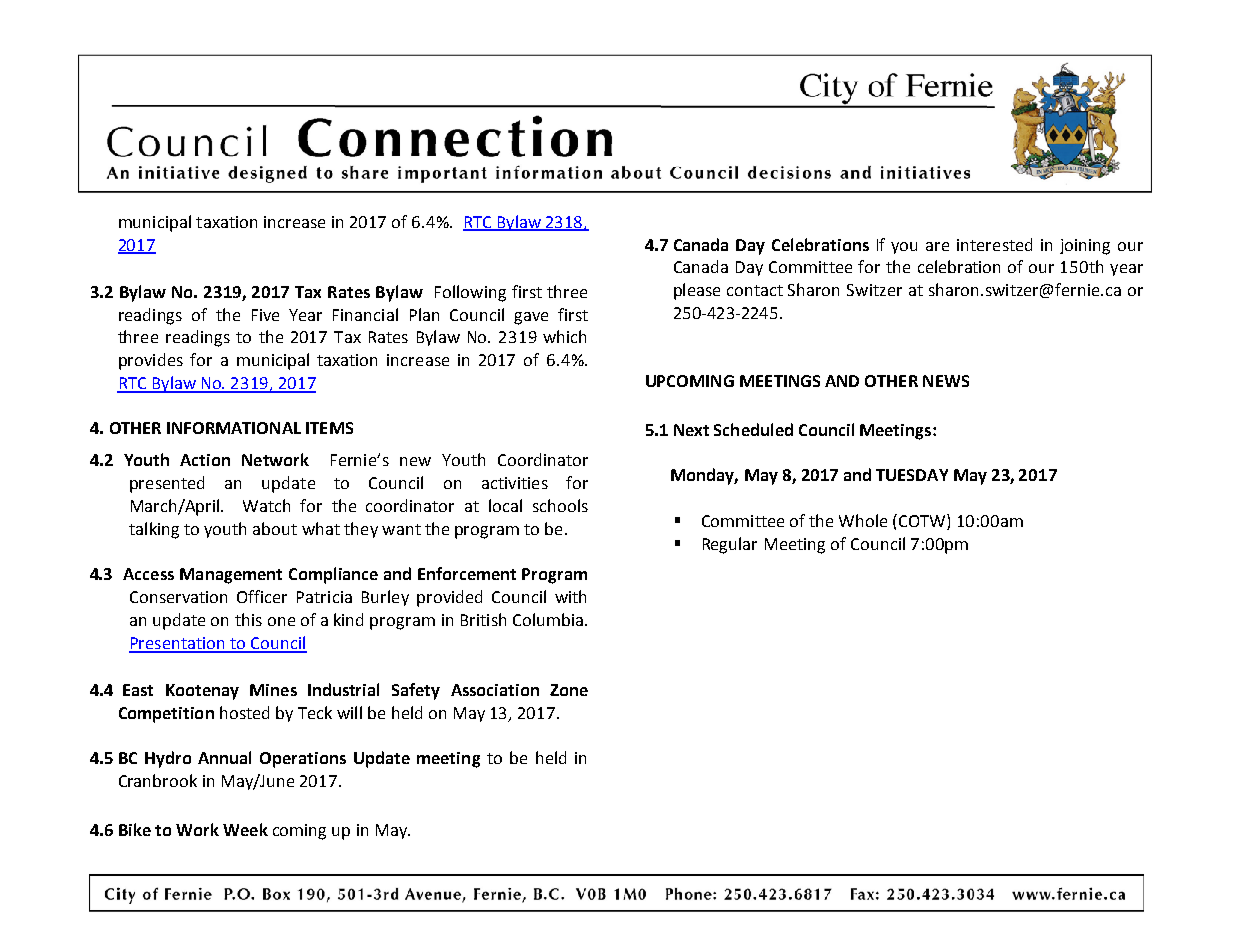 The image size is (1233, 952). Describe the element at coordinates (245, 829) in the document. I see `Week` at that location.
